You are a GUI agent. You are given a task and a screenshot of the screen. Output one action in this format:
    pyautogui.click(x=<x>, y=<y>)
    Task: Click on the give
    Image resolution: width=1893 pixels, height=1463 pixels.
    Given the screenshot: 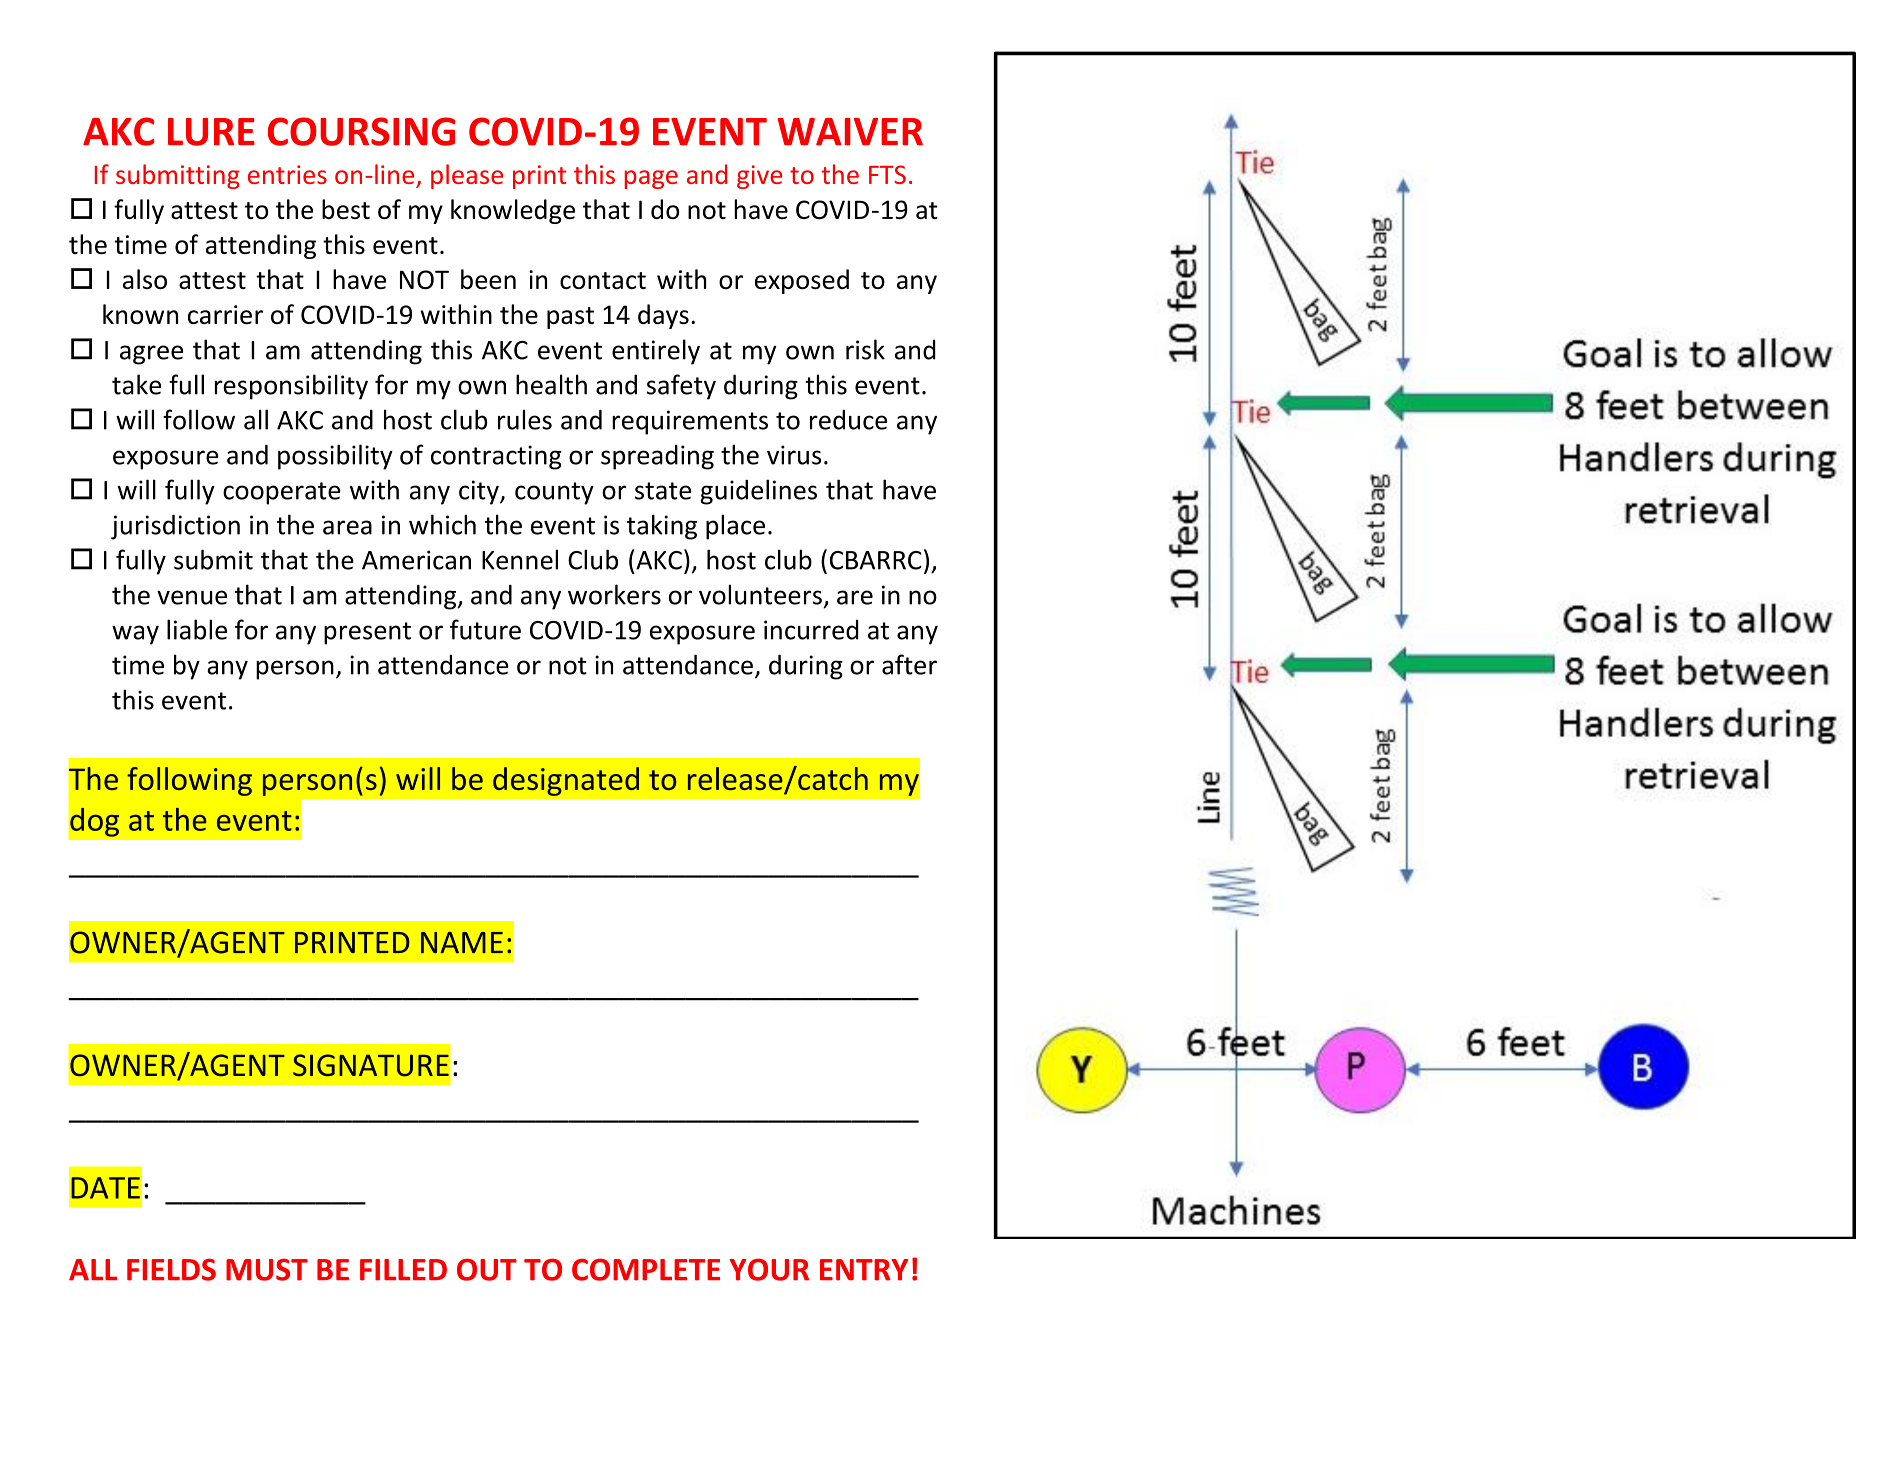 What is the action you would take?
    pyautogui.click(x=759, y=177)
